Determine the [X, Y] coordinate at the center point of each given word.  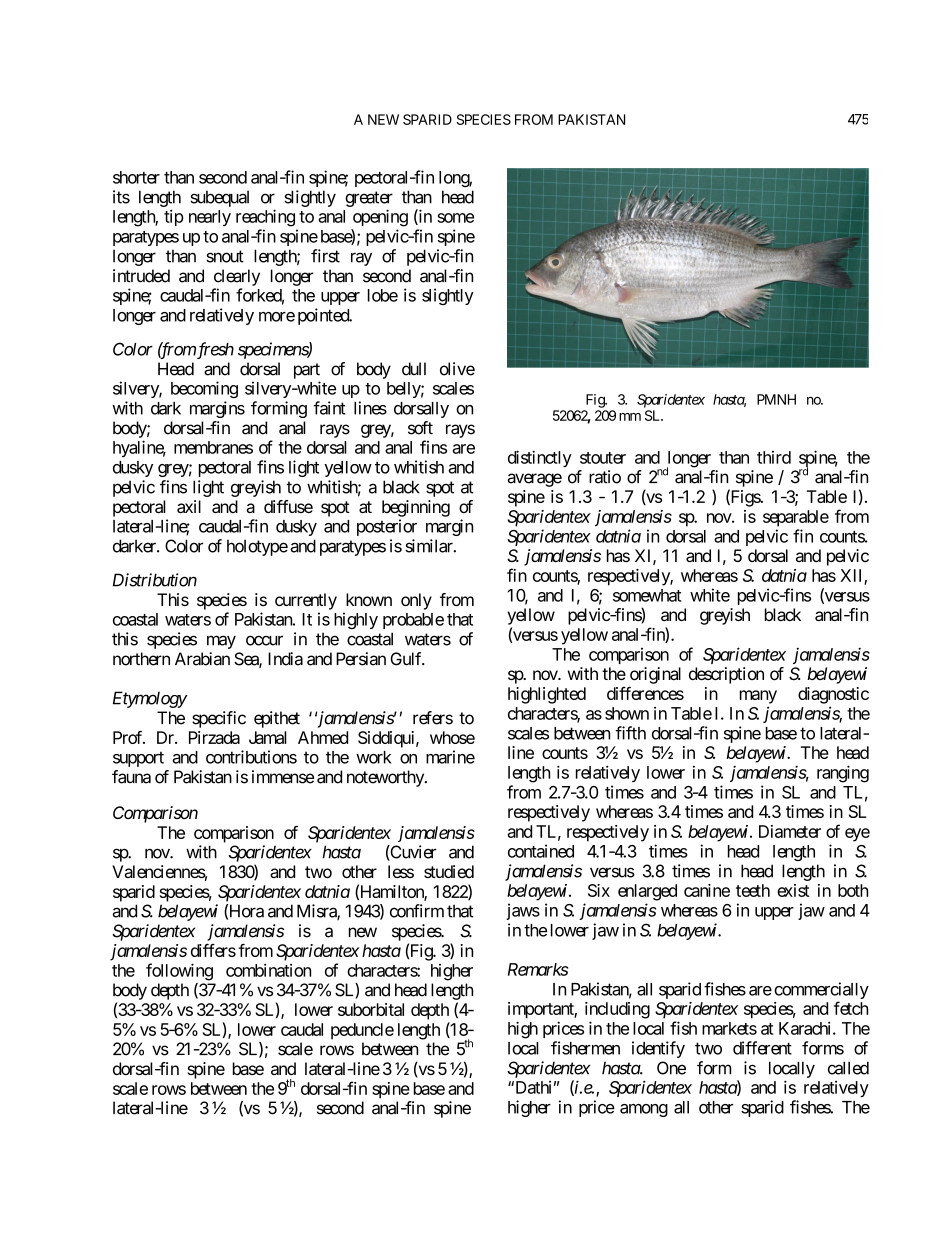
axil [189, 506]
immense [283, 777]
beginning [416, 508]
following [179, 972]
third [774, 457]
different [762, 1048]
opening [380, 218]
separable [796, 518]
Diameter [790, 831]
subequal [219, 198]
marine [450, 757]
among [644, 1110]
